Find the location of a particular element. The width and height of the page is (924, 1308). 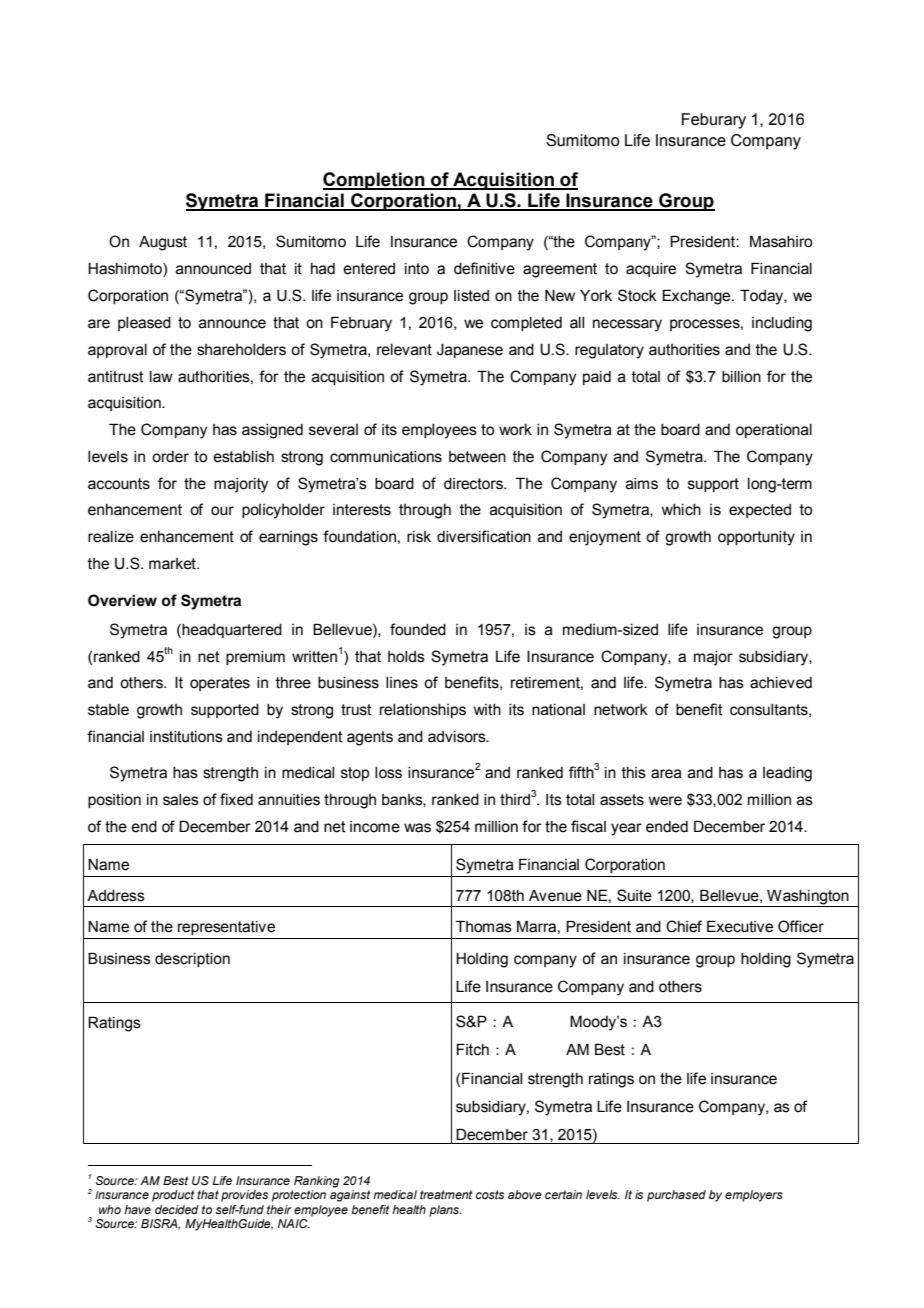

operates is located at coordinates (220, 684).
